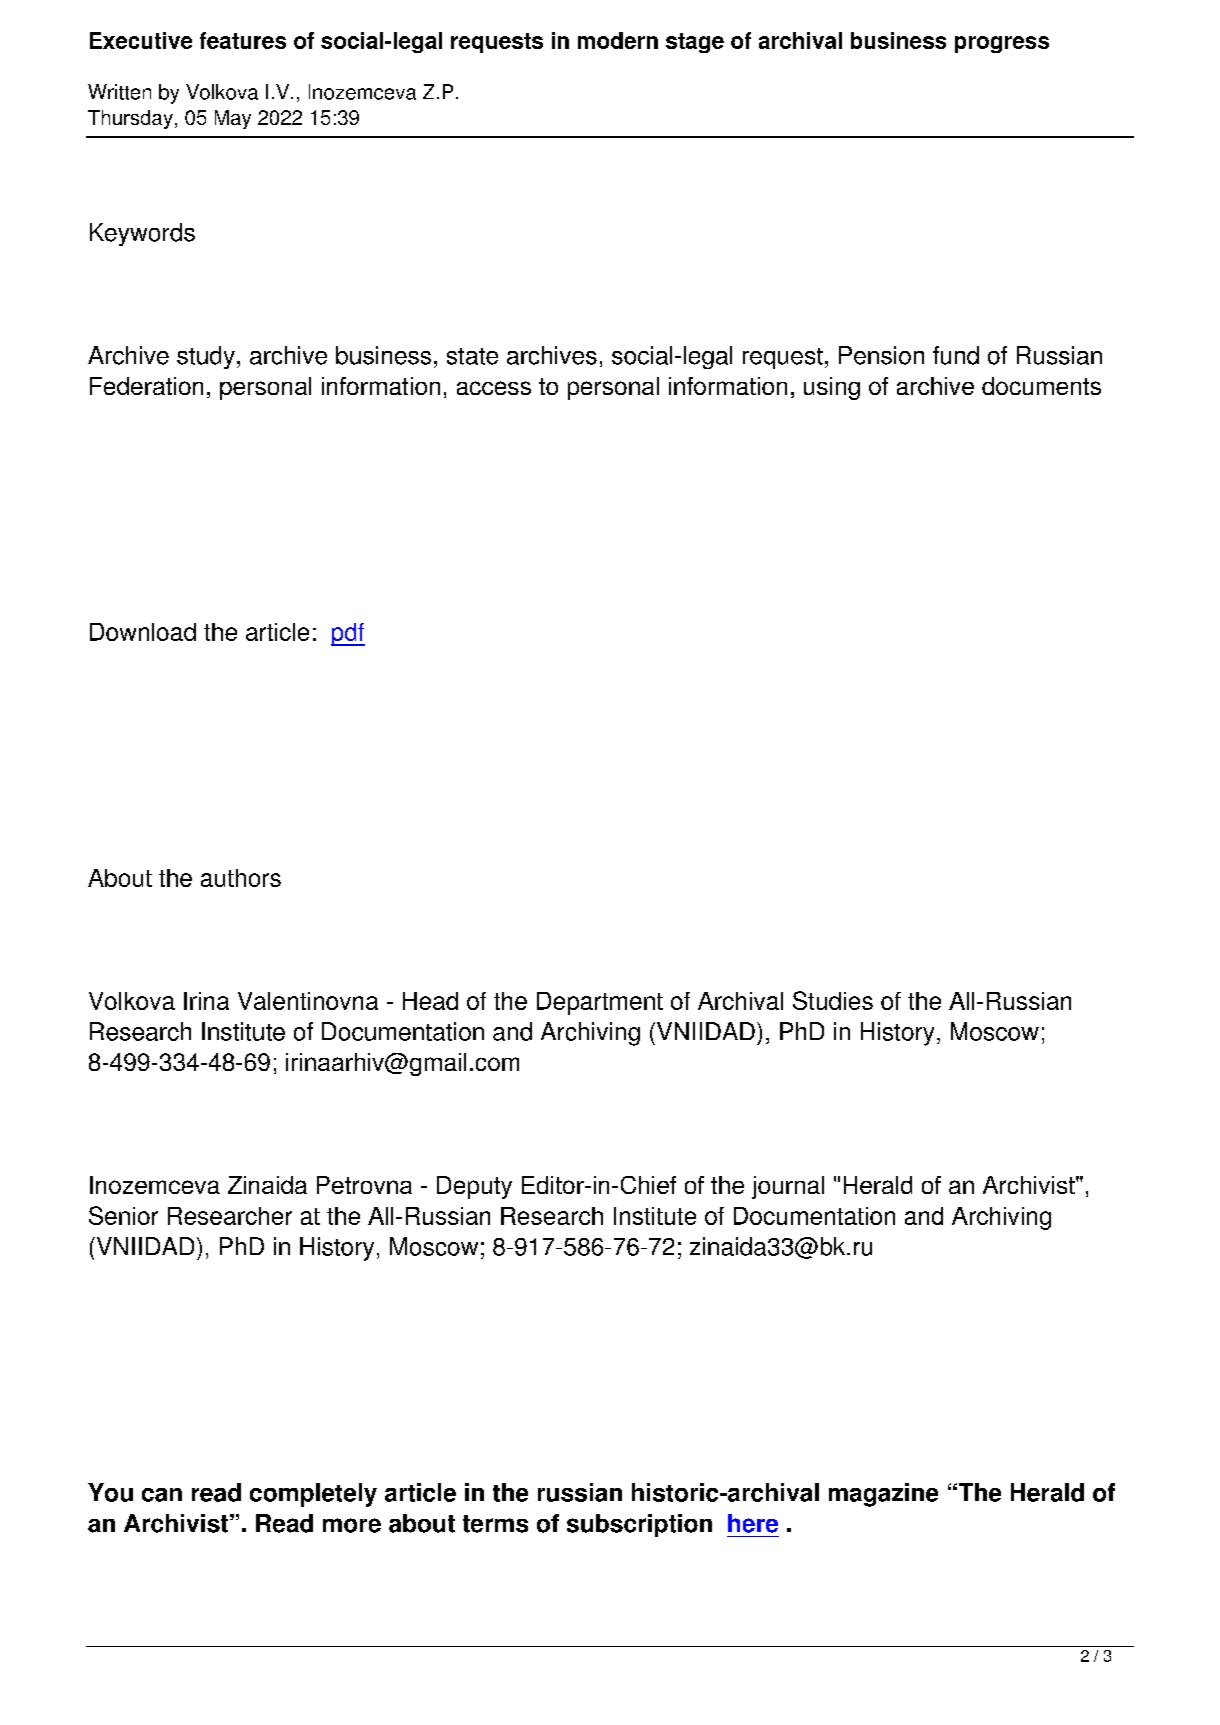 This image has width=1220, height=1725. Describe the element at coordinates (241, 878) in the image. I see `authors` at that location.
